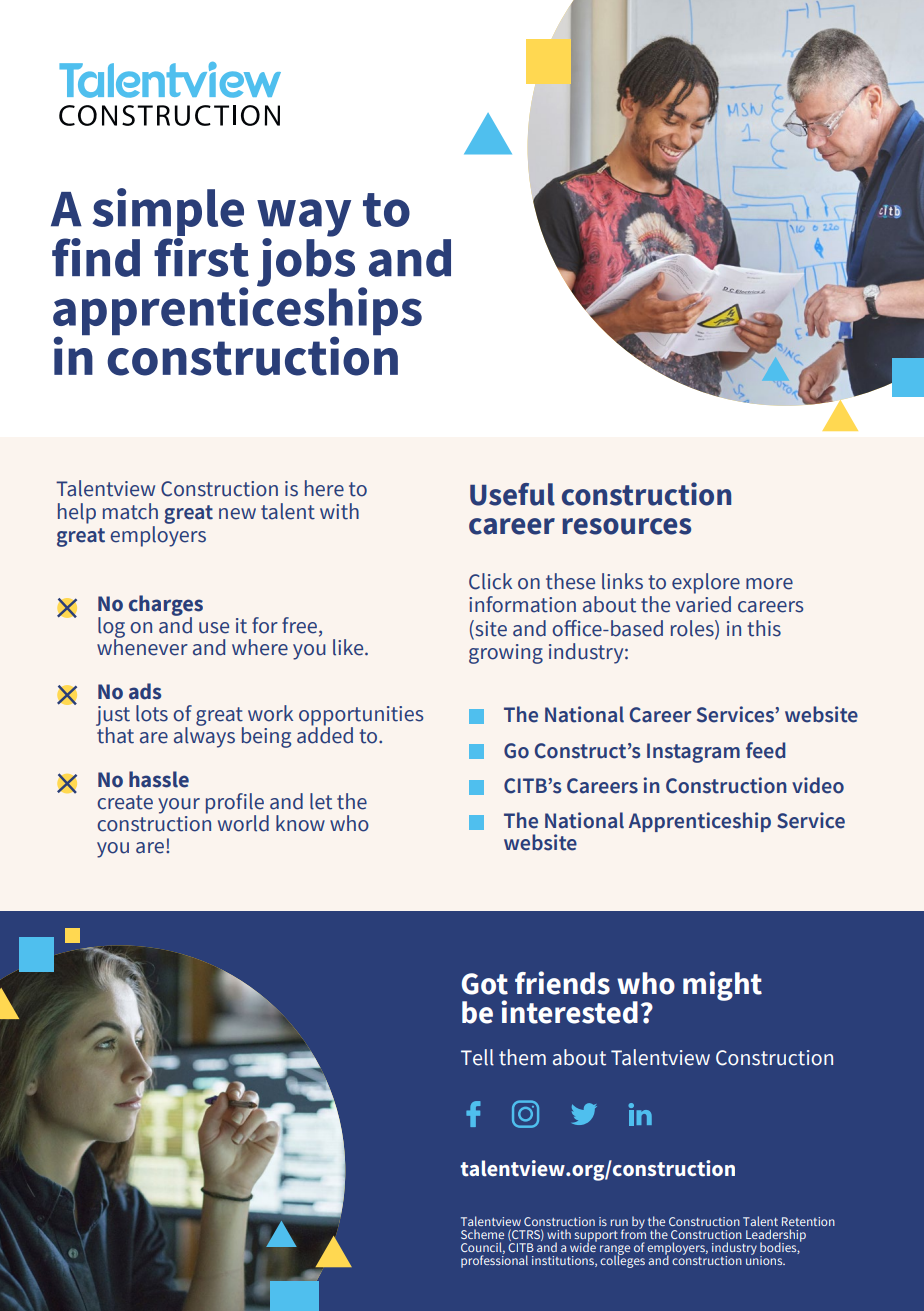 This page has width=924, height=1311. Describe the element at coordinates (130, 511) in the page. I see `match` at that location.
